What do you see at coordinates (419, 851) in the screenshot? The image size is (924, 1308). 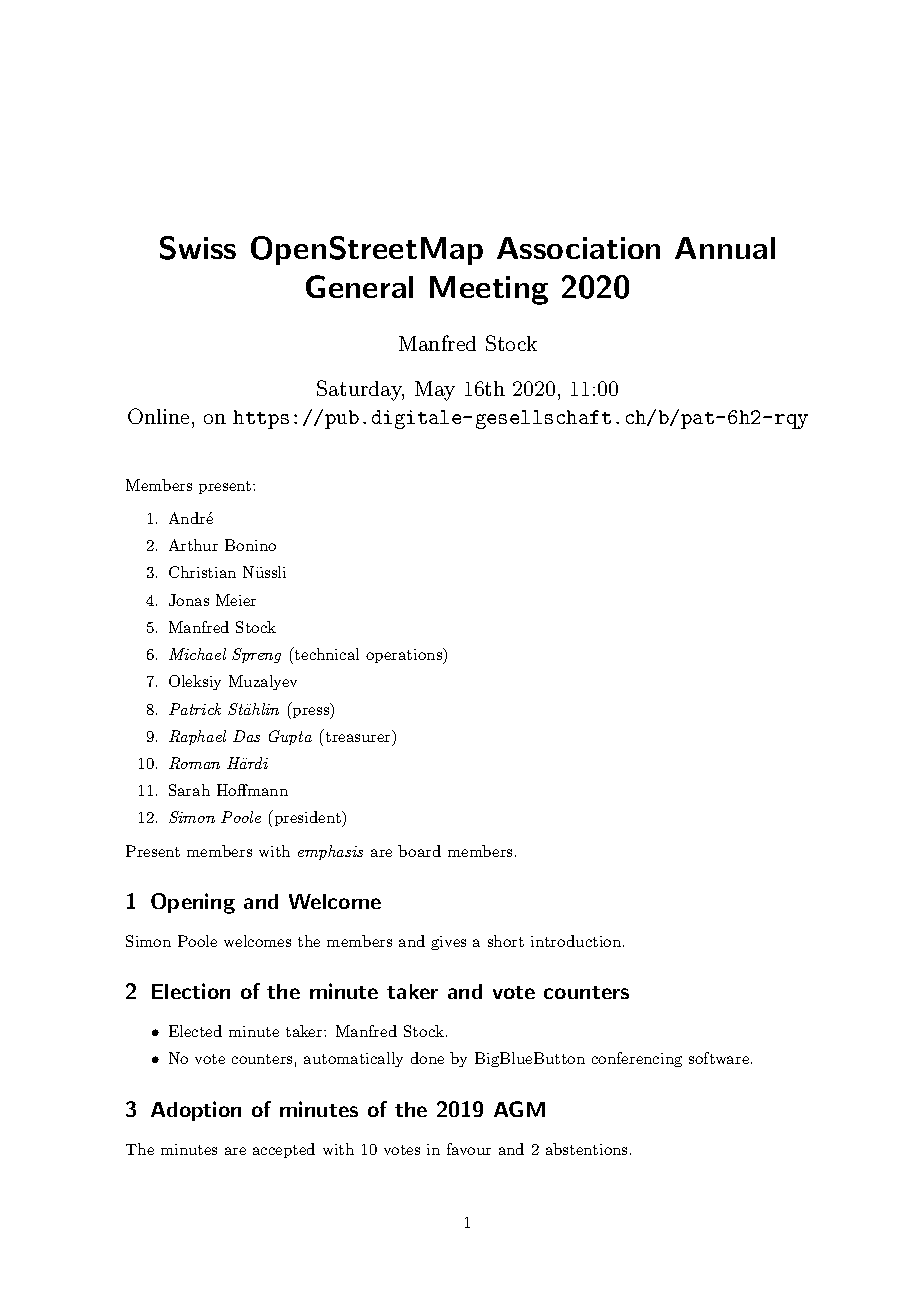 I see `board` at bounding box center [419, 851].
